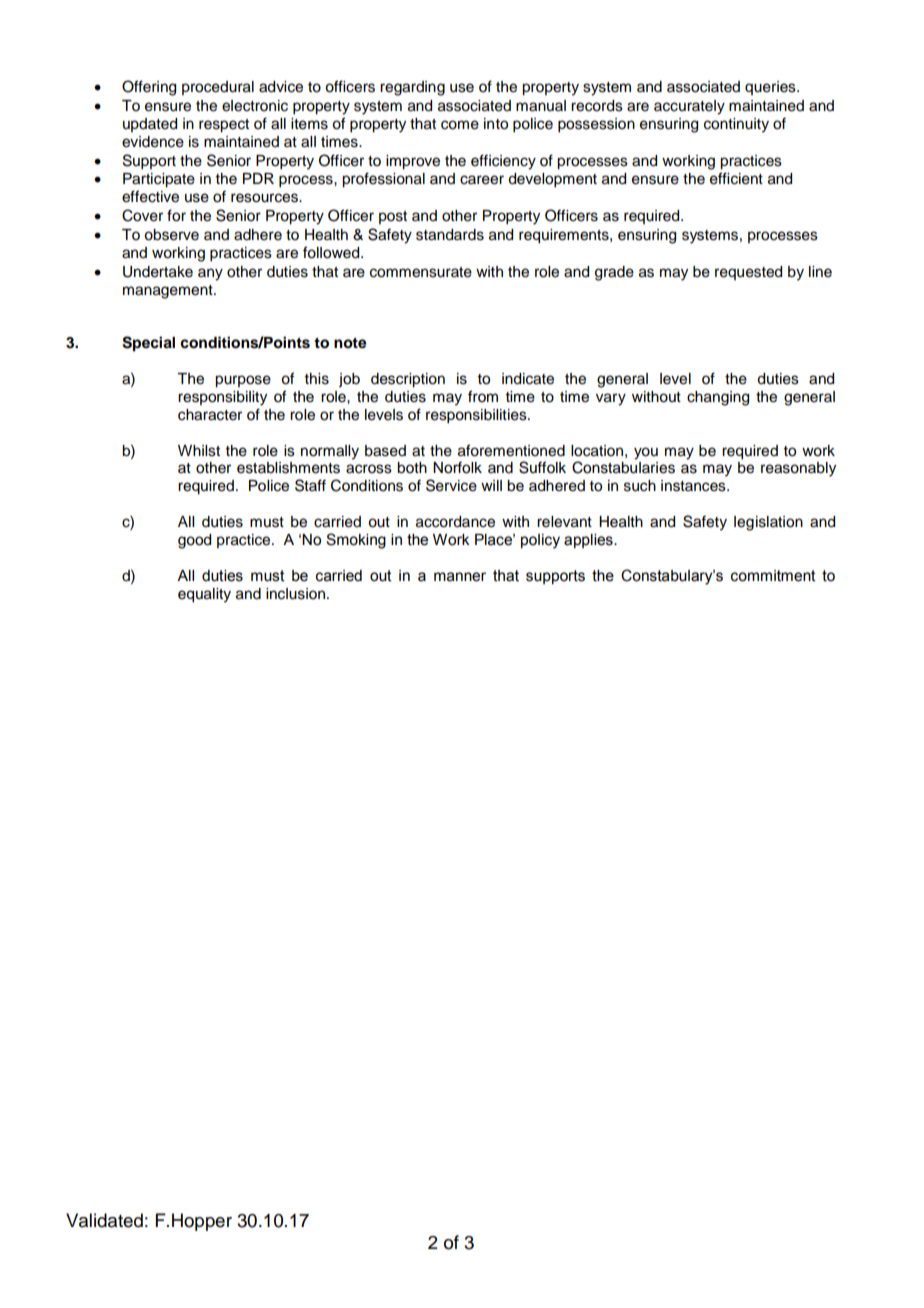 The image size is (924, 1308). What do you see at coordinates (224, 126) in the image?
I see `respect` at bounding box center [224, 126].
